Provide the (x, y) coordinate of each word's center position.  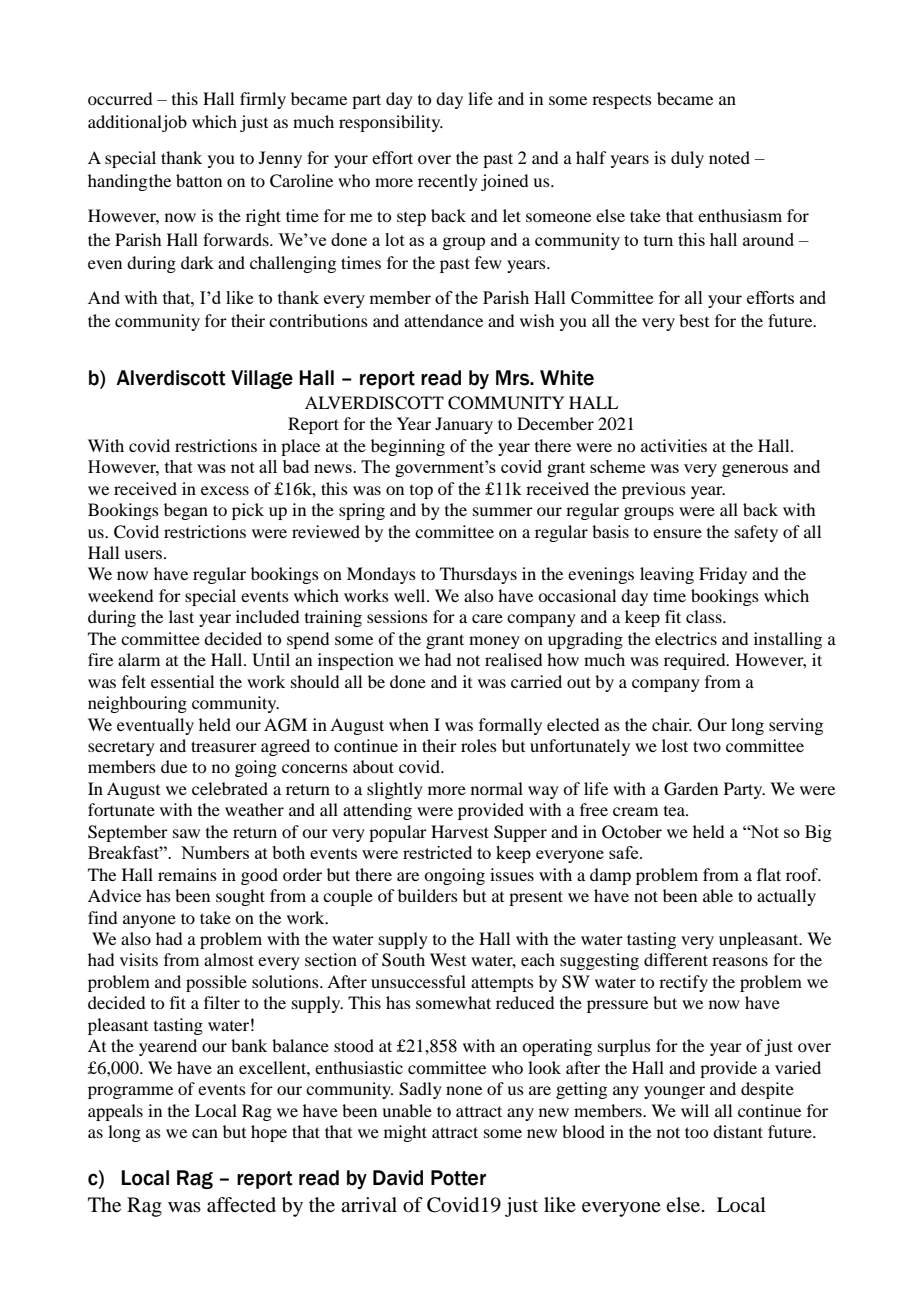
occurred (120, 98)
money (494, 642)
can (205, 1133)
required (696, 661)
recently (448, 182)
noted (729, 157)
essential (182, 681)
